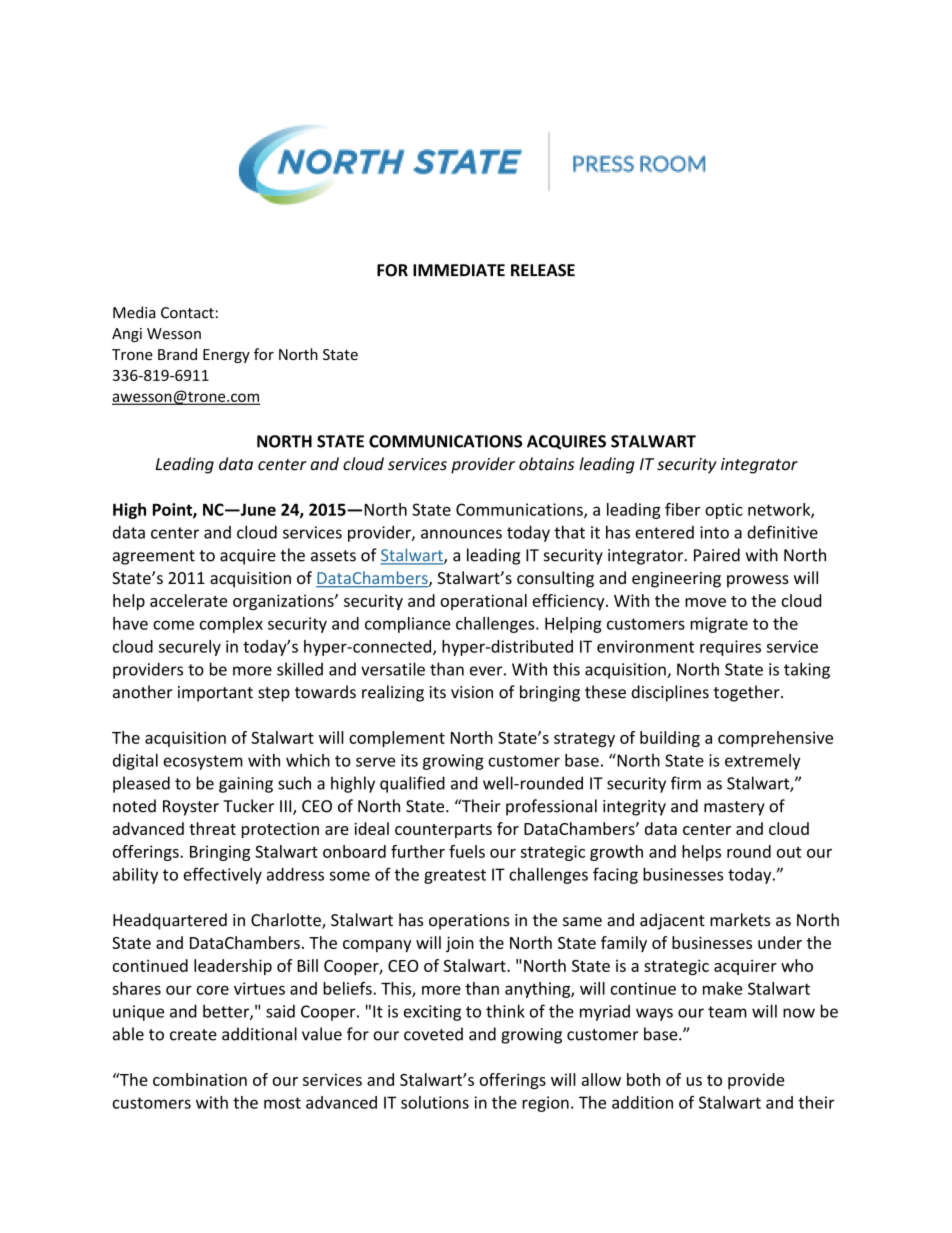 This screenshot has height=1233, width=952. I want to click on effectively, so click(222, 875).
